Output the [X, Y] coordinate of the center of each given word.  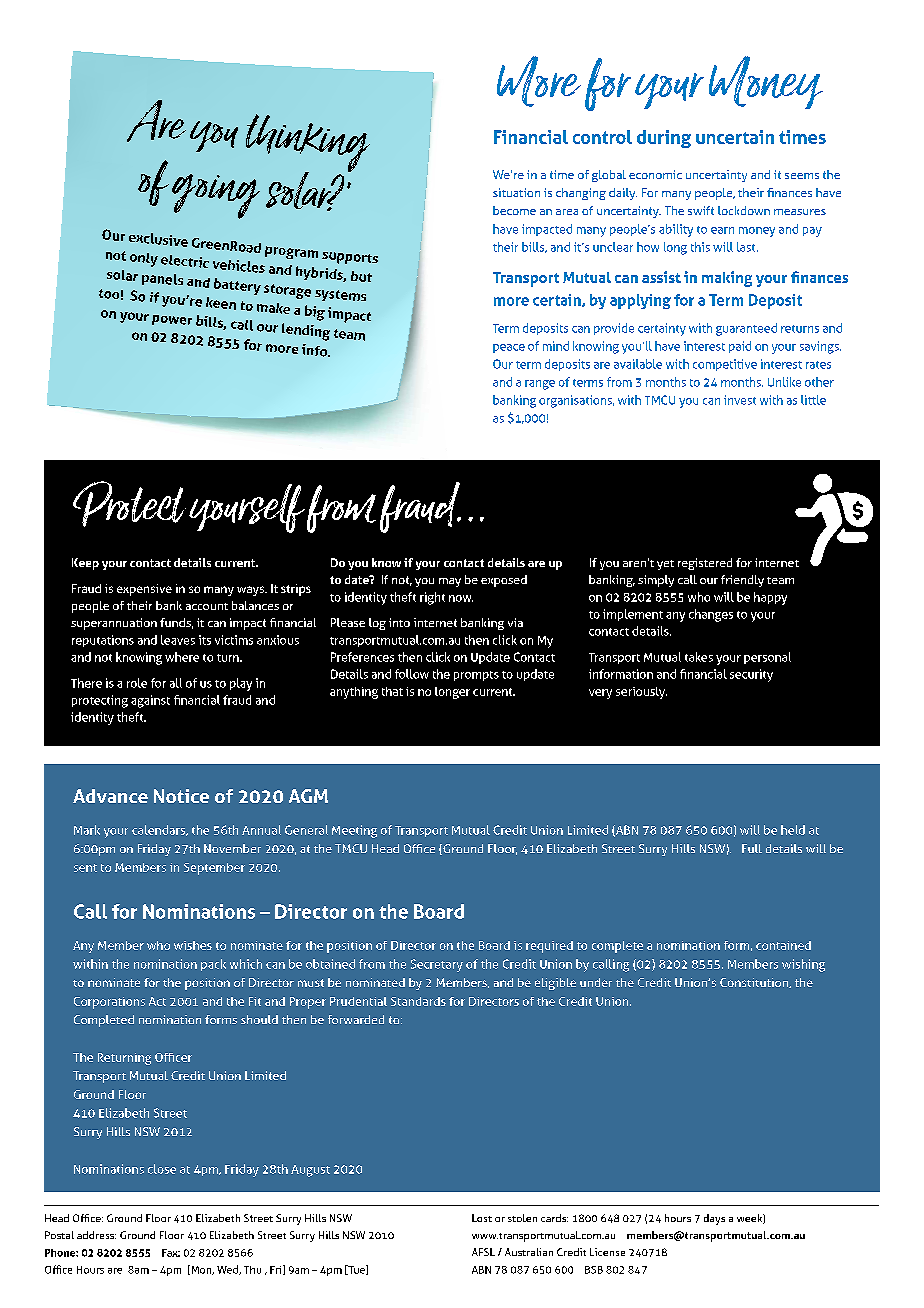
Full [752, 848]
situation [516, 192]
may [450, 582]
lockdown [744, 210]
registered [705, 564]
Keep [85, 564]
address [96, 1235]
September [214, 869]
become [514, 210]
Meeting [354, 831]
